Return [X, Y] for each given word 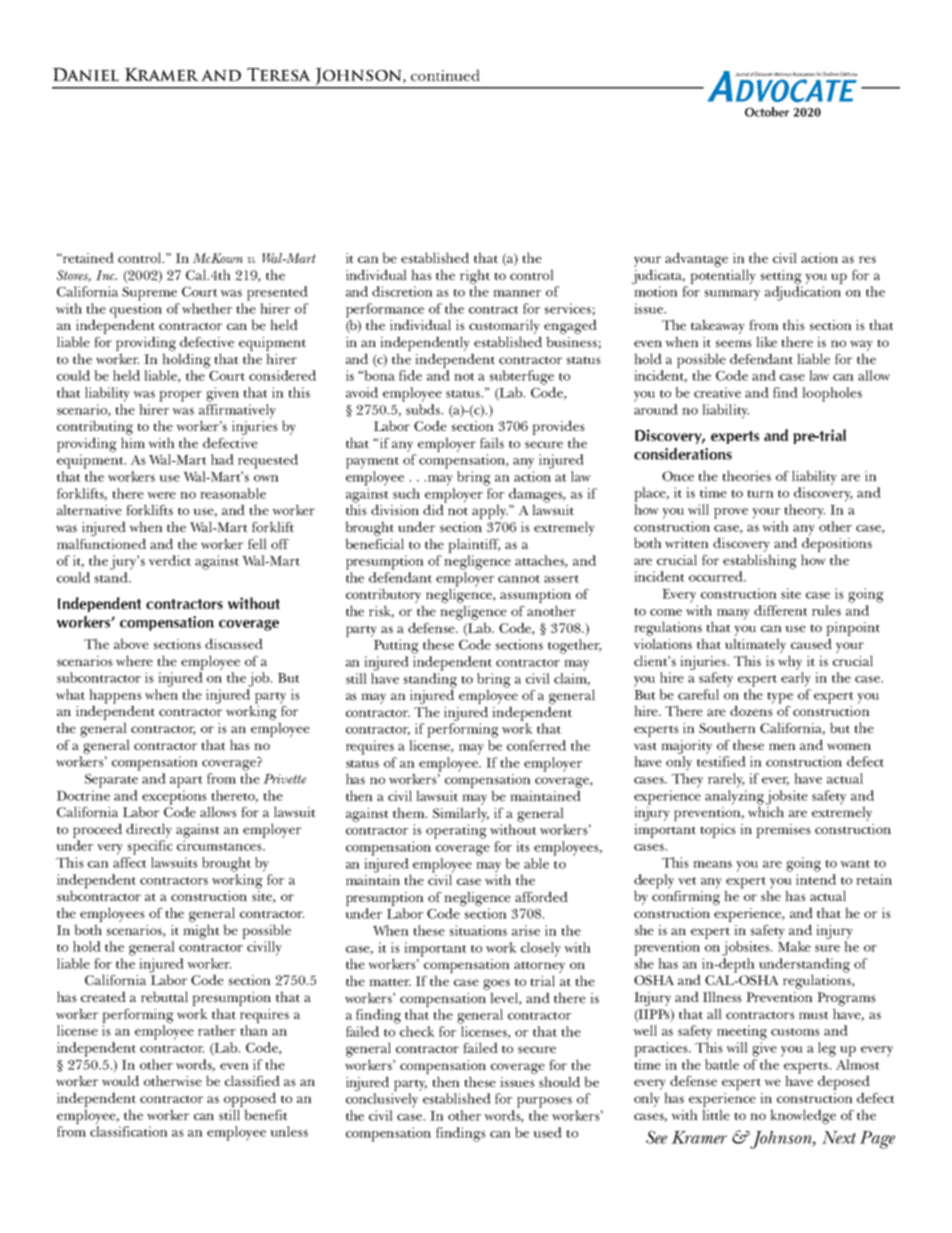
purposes [544, 1102]
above [131, 643]
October [767, 112]
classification [129, 1131]
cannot [519, 579]
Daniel [86, 74]
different [781, 610]
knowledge [803, 1116]
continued [445, 75]
